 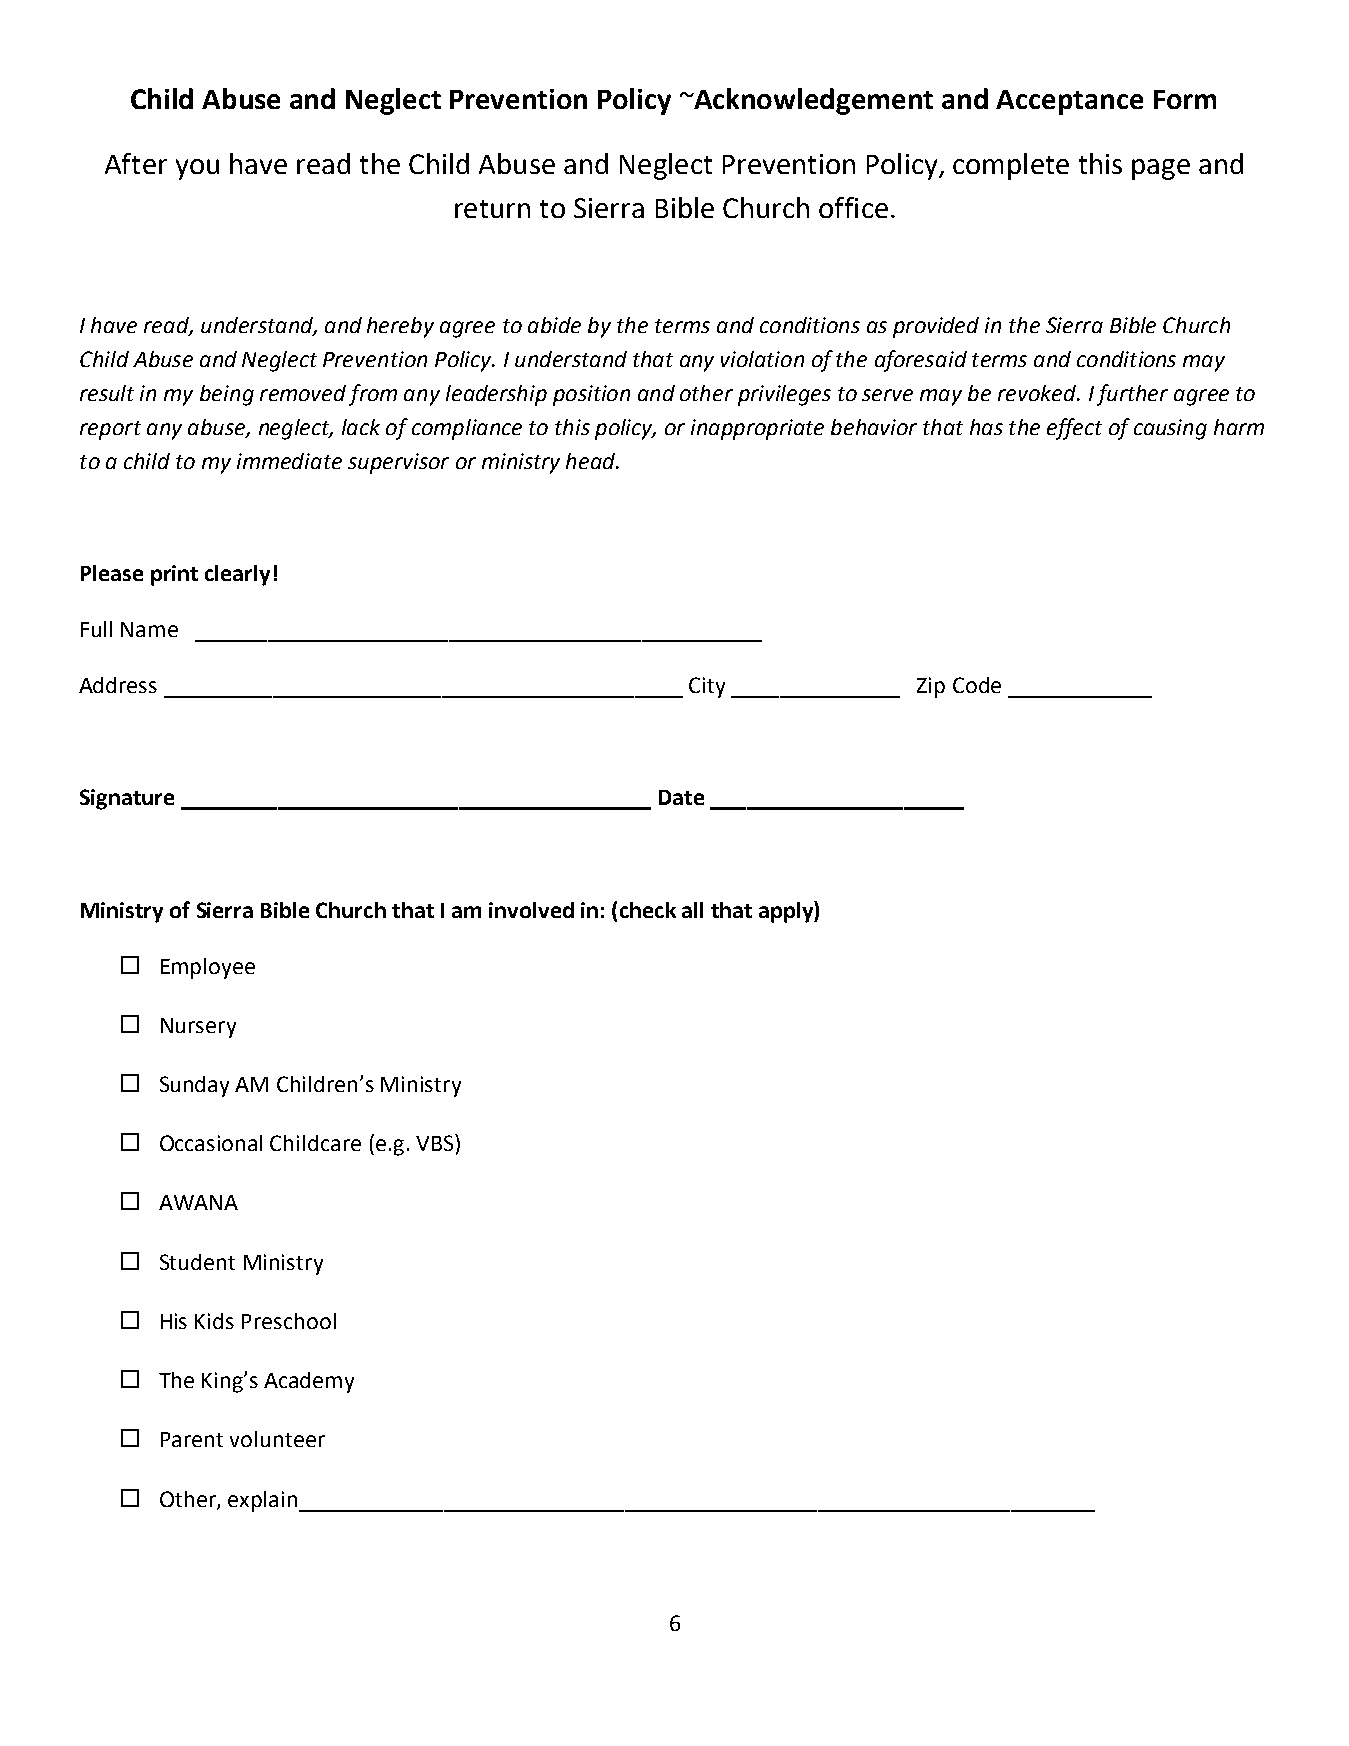 I want to click on further, so click(x=1132, y=395).
